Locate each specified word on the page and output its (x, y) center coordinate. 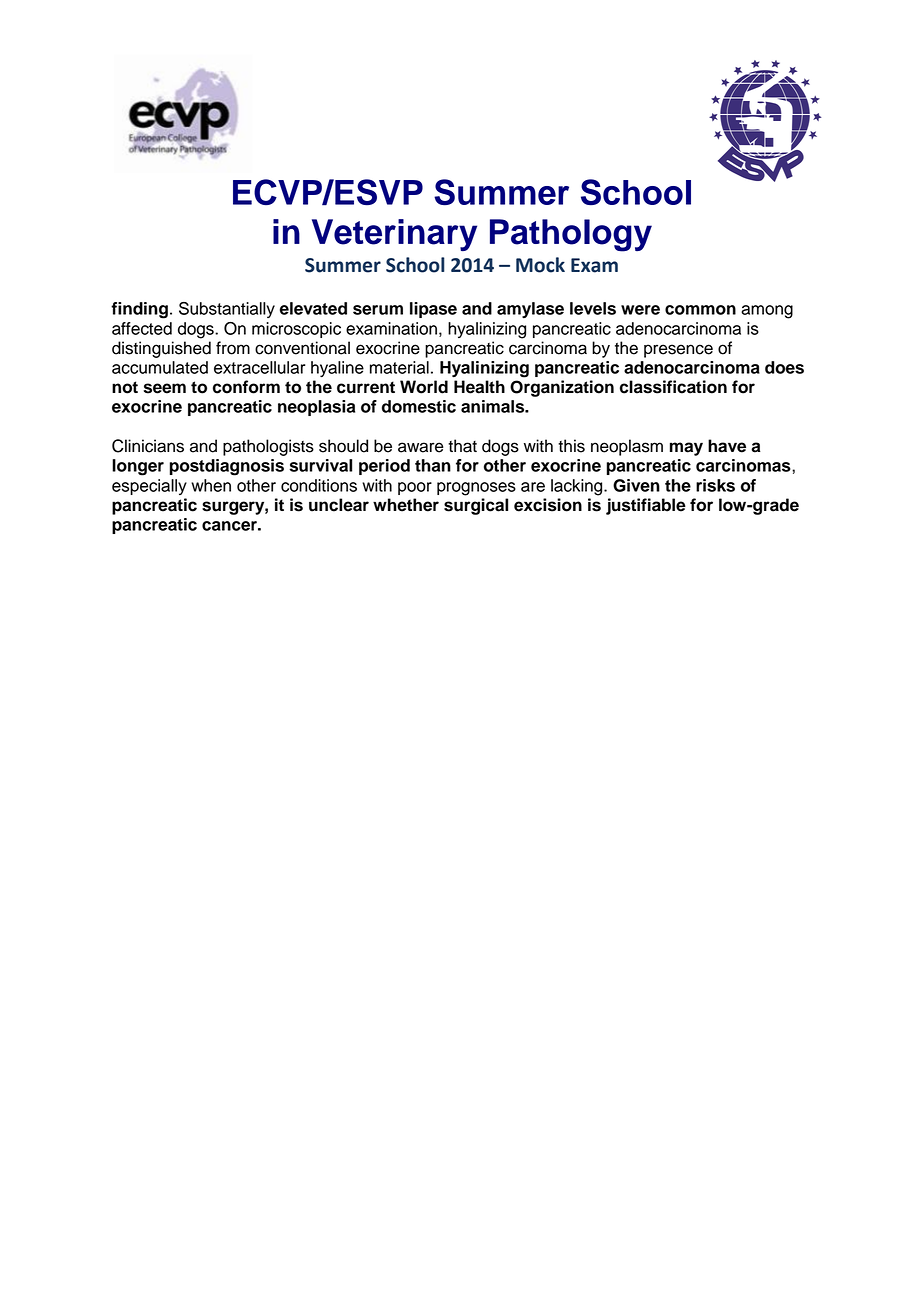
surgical (476, 506)
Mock (540, 265)
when (211, 485)
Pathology (571, 235)
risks (715, 485)
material (399, 367)
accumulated (160, 367)
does (784, 367)
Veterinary (394, 235)
